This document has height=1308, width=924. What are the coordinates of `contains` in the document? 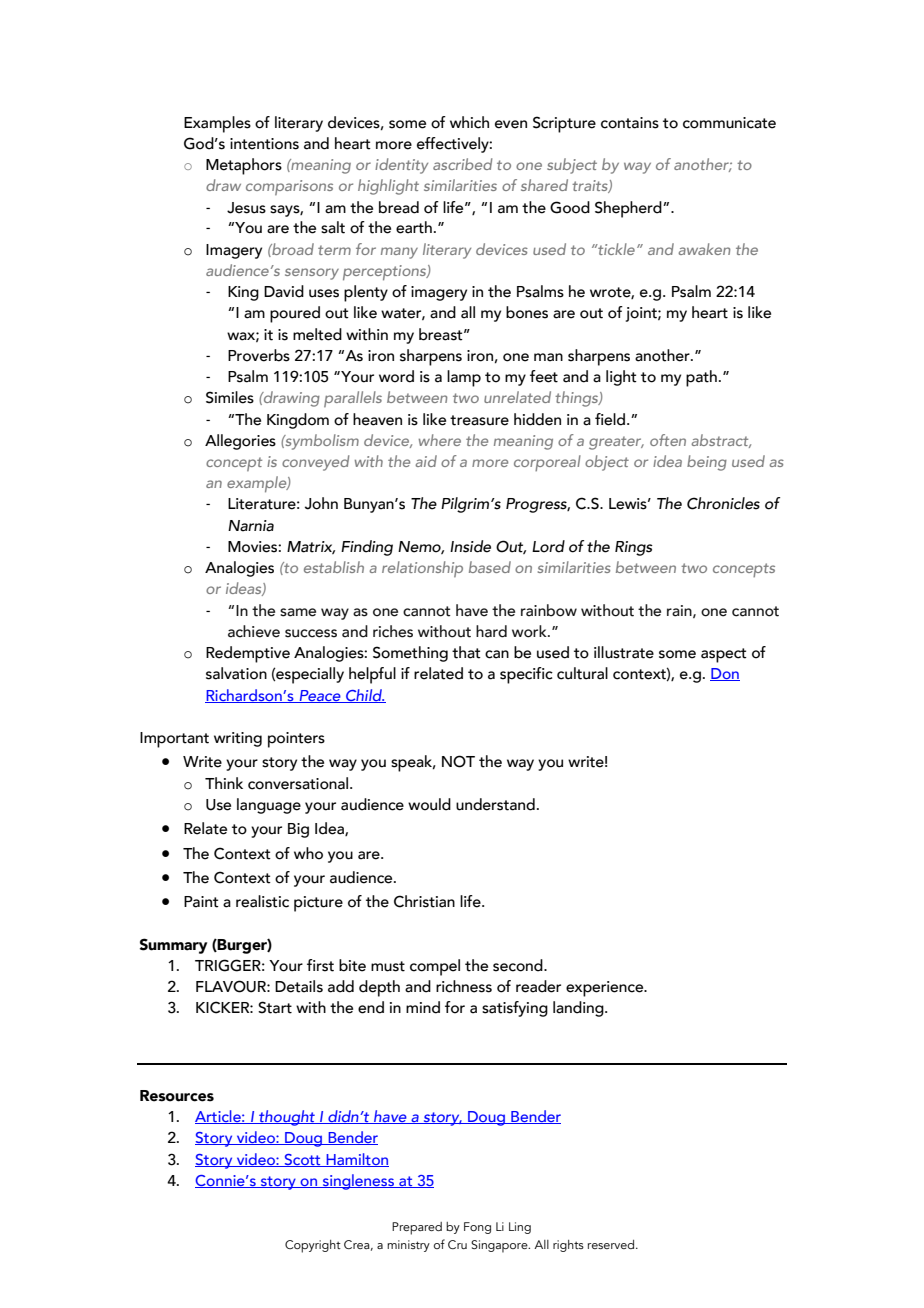 It's located at (630, 123).
